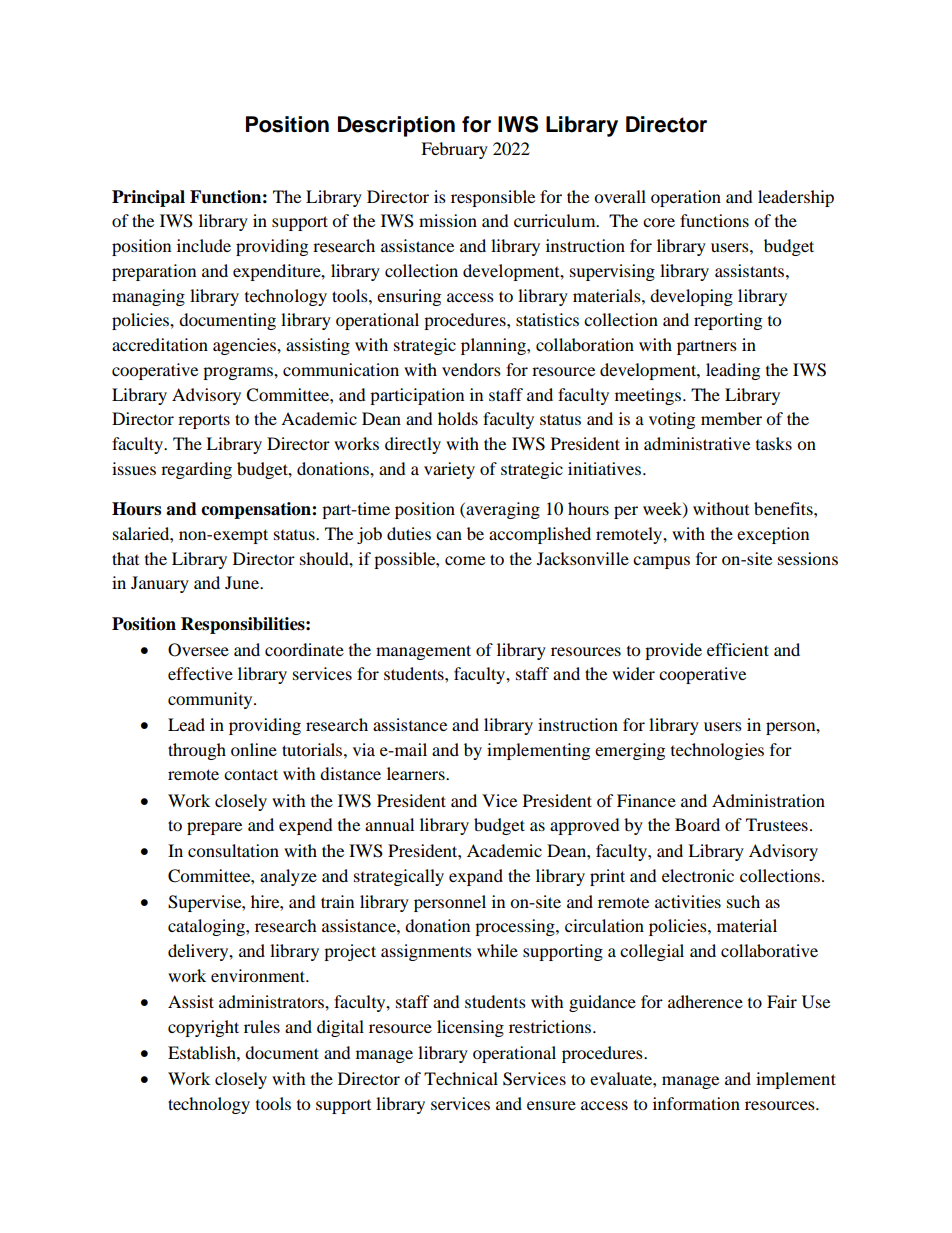 Image resolution: width=952 pixels, height=1233 pixels. Describe the element at coordinates (717, 751) in the screenshot. I see `technologies` at that location.
